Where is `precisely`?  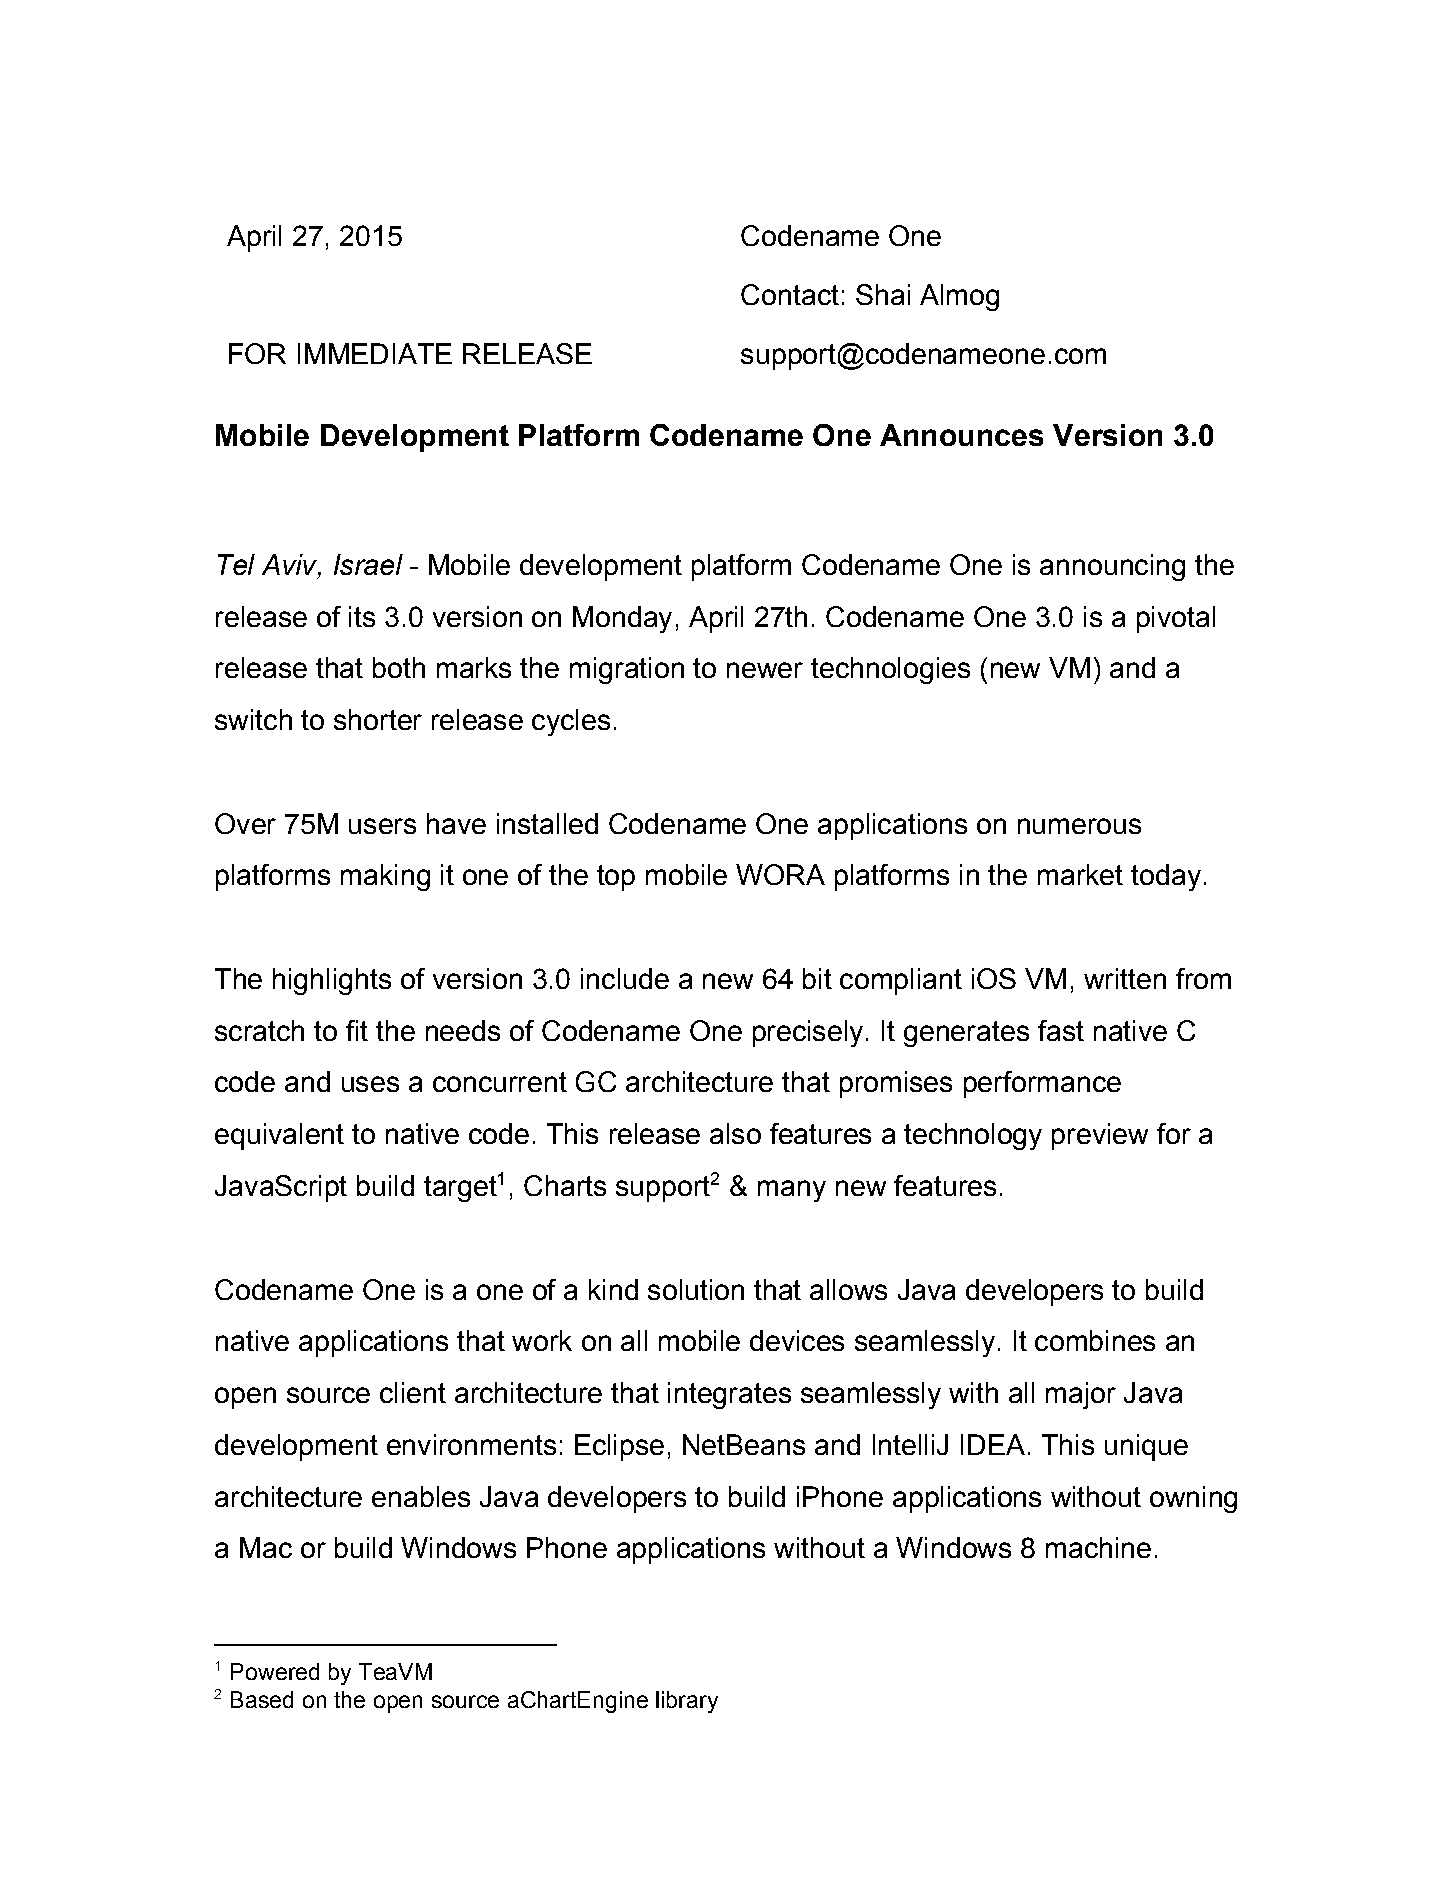 precisely is located at coordinates (808, 1033).
